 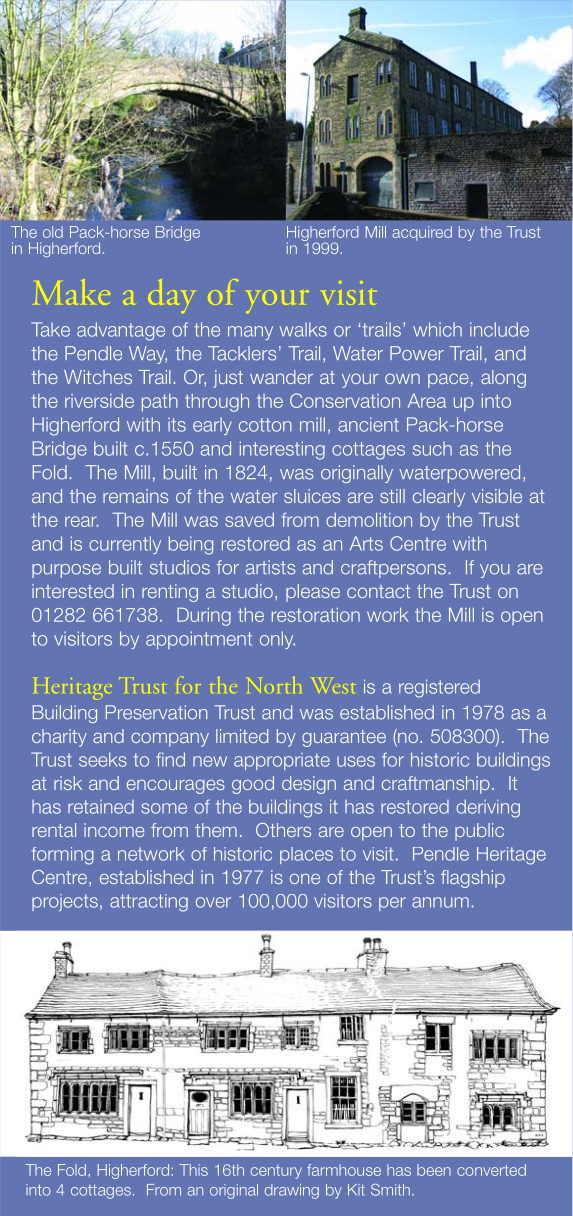 What do you see at coordinates (242, 736) in the image?
I see `limited` at bounding box center [242, 736].
